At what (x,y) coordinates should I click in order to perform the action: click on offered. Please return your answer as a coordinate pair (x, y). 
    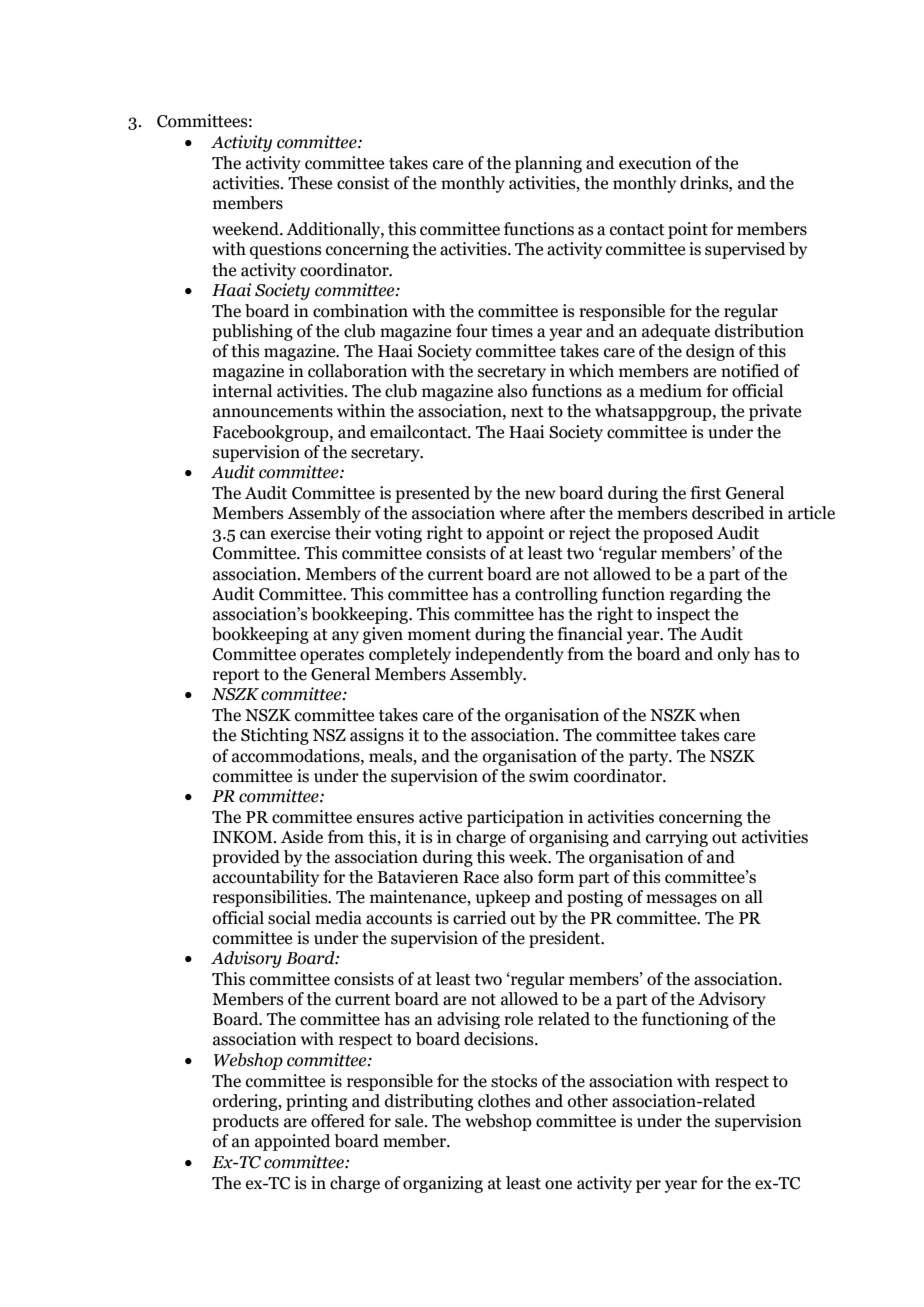
    Looking at the image, I should click on (338, 1121).
